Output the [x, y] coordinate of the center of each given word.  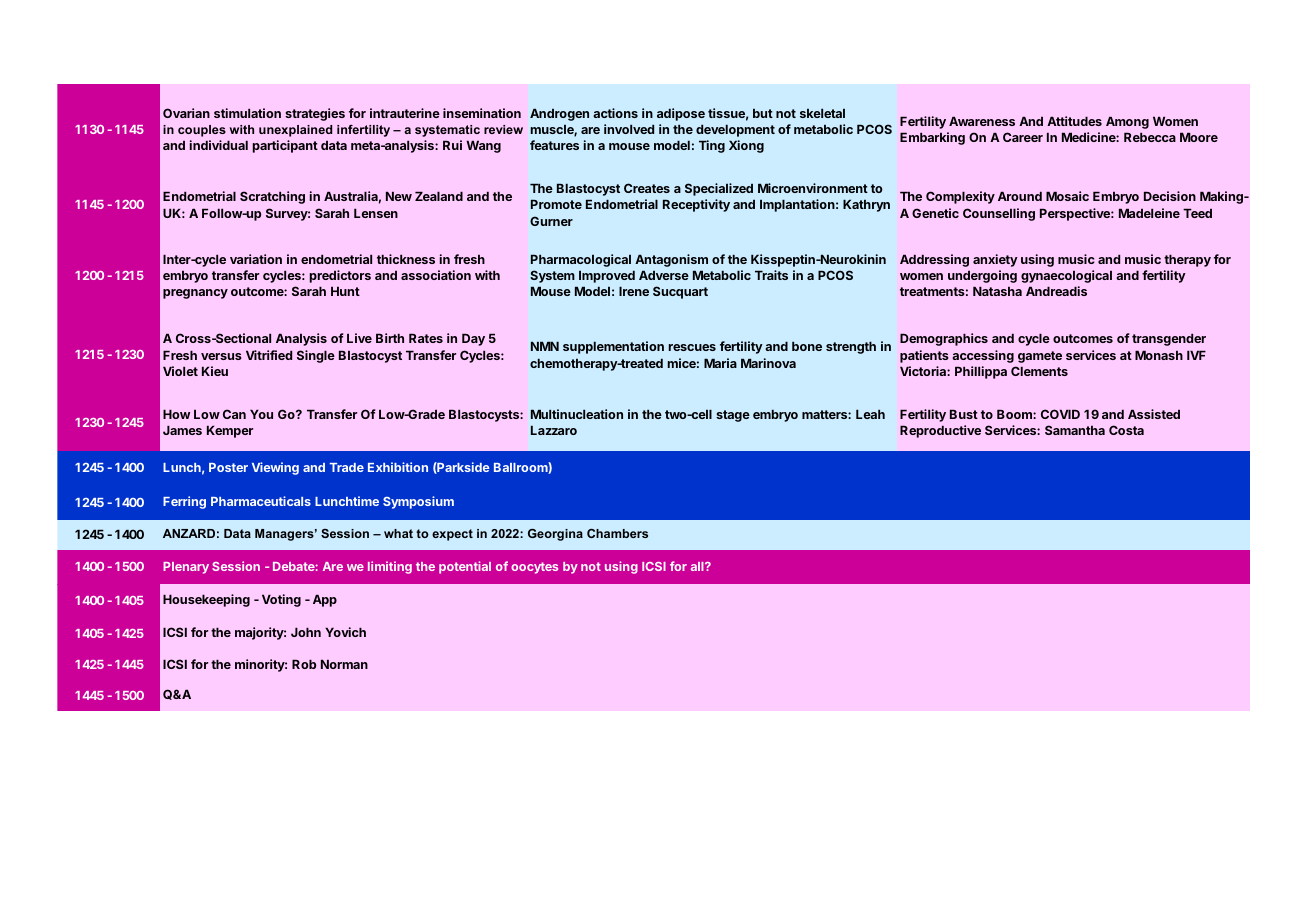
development [735, 130]
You [261, 414]
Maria [720, 363]
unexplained [295, 131]
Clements [1039, 371]
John [306, 632]
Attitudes [1074, 121]
